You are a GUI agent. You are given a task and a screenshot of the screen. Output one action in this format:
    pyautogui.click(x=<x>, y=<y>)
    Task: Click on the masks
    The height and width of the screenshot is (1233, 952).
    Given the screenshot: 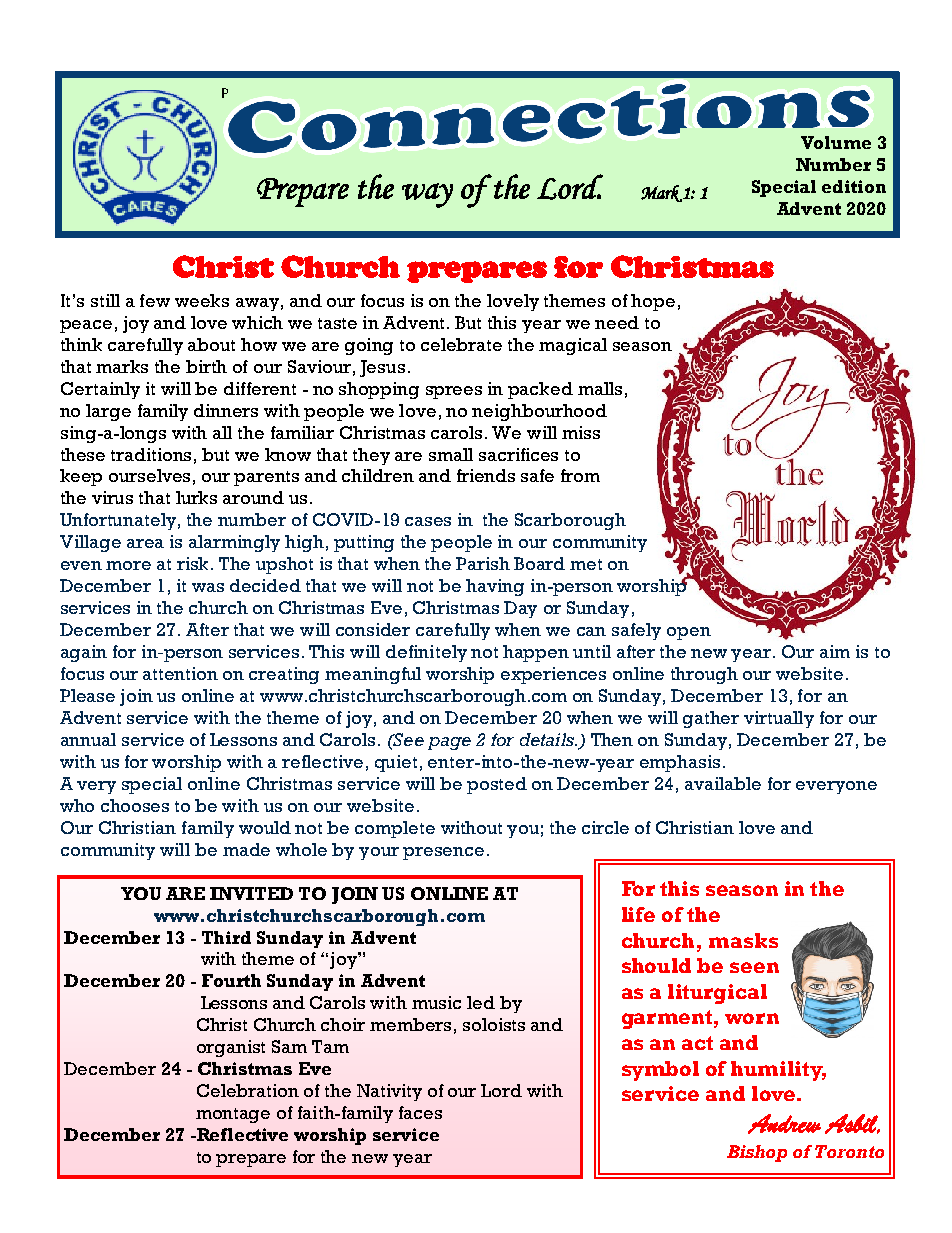 What is the action you would take?
    pyautogui.click(x=743, y=940)
